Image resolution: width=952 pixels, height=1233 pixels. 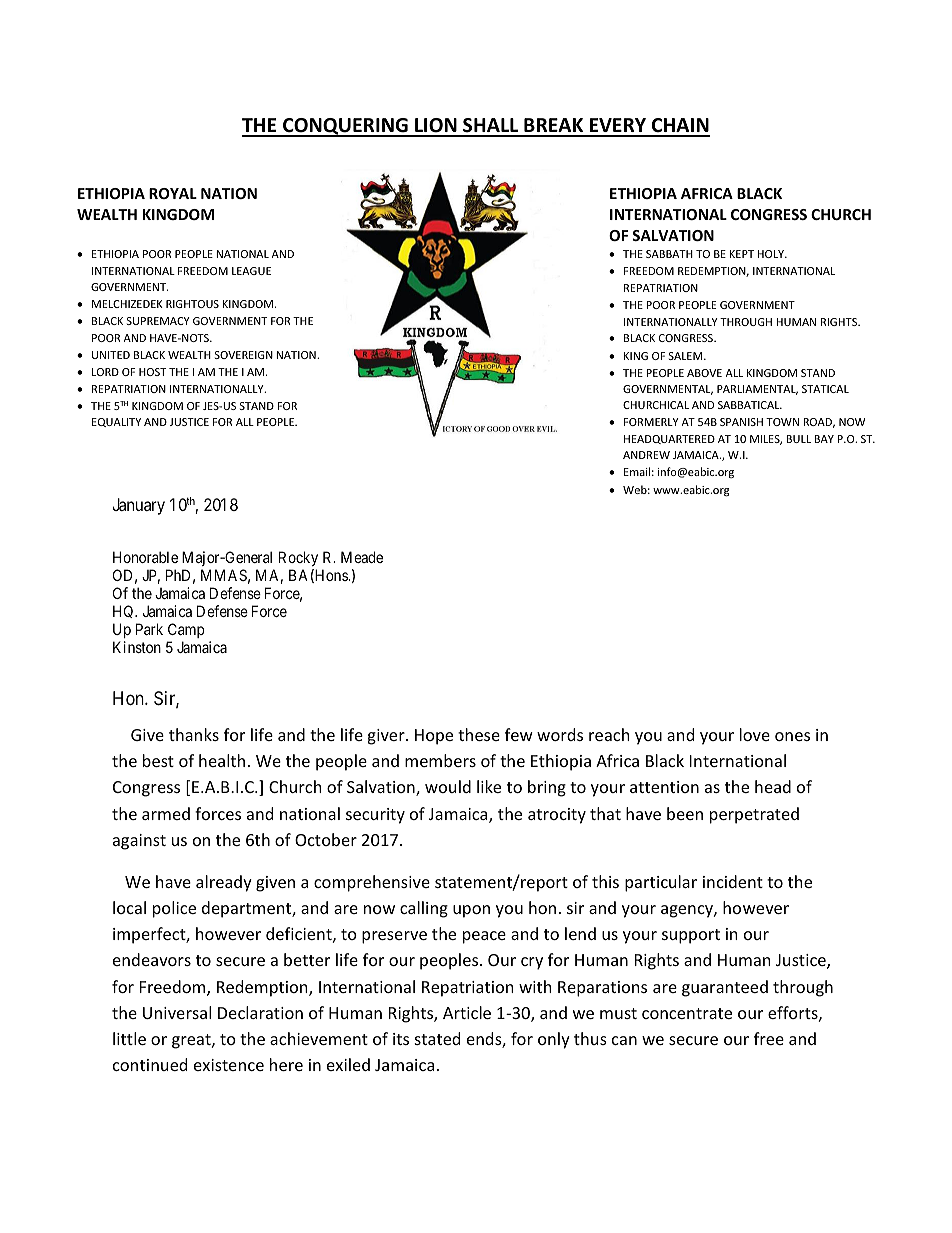 I want to click on SHALL, so click(x=491, y=127).
